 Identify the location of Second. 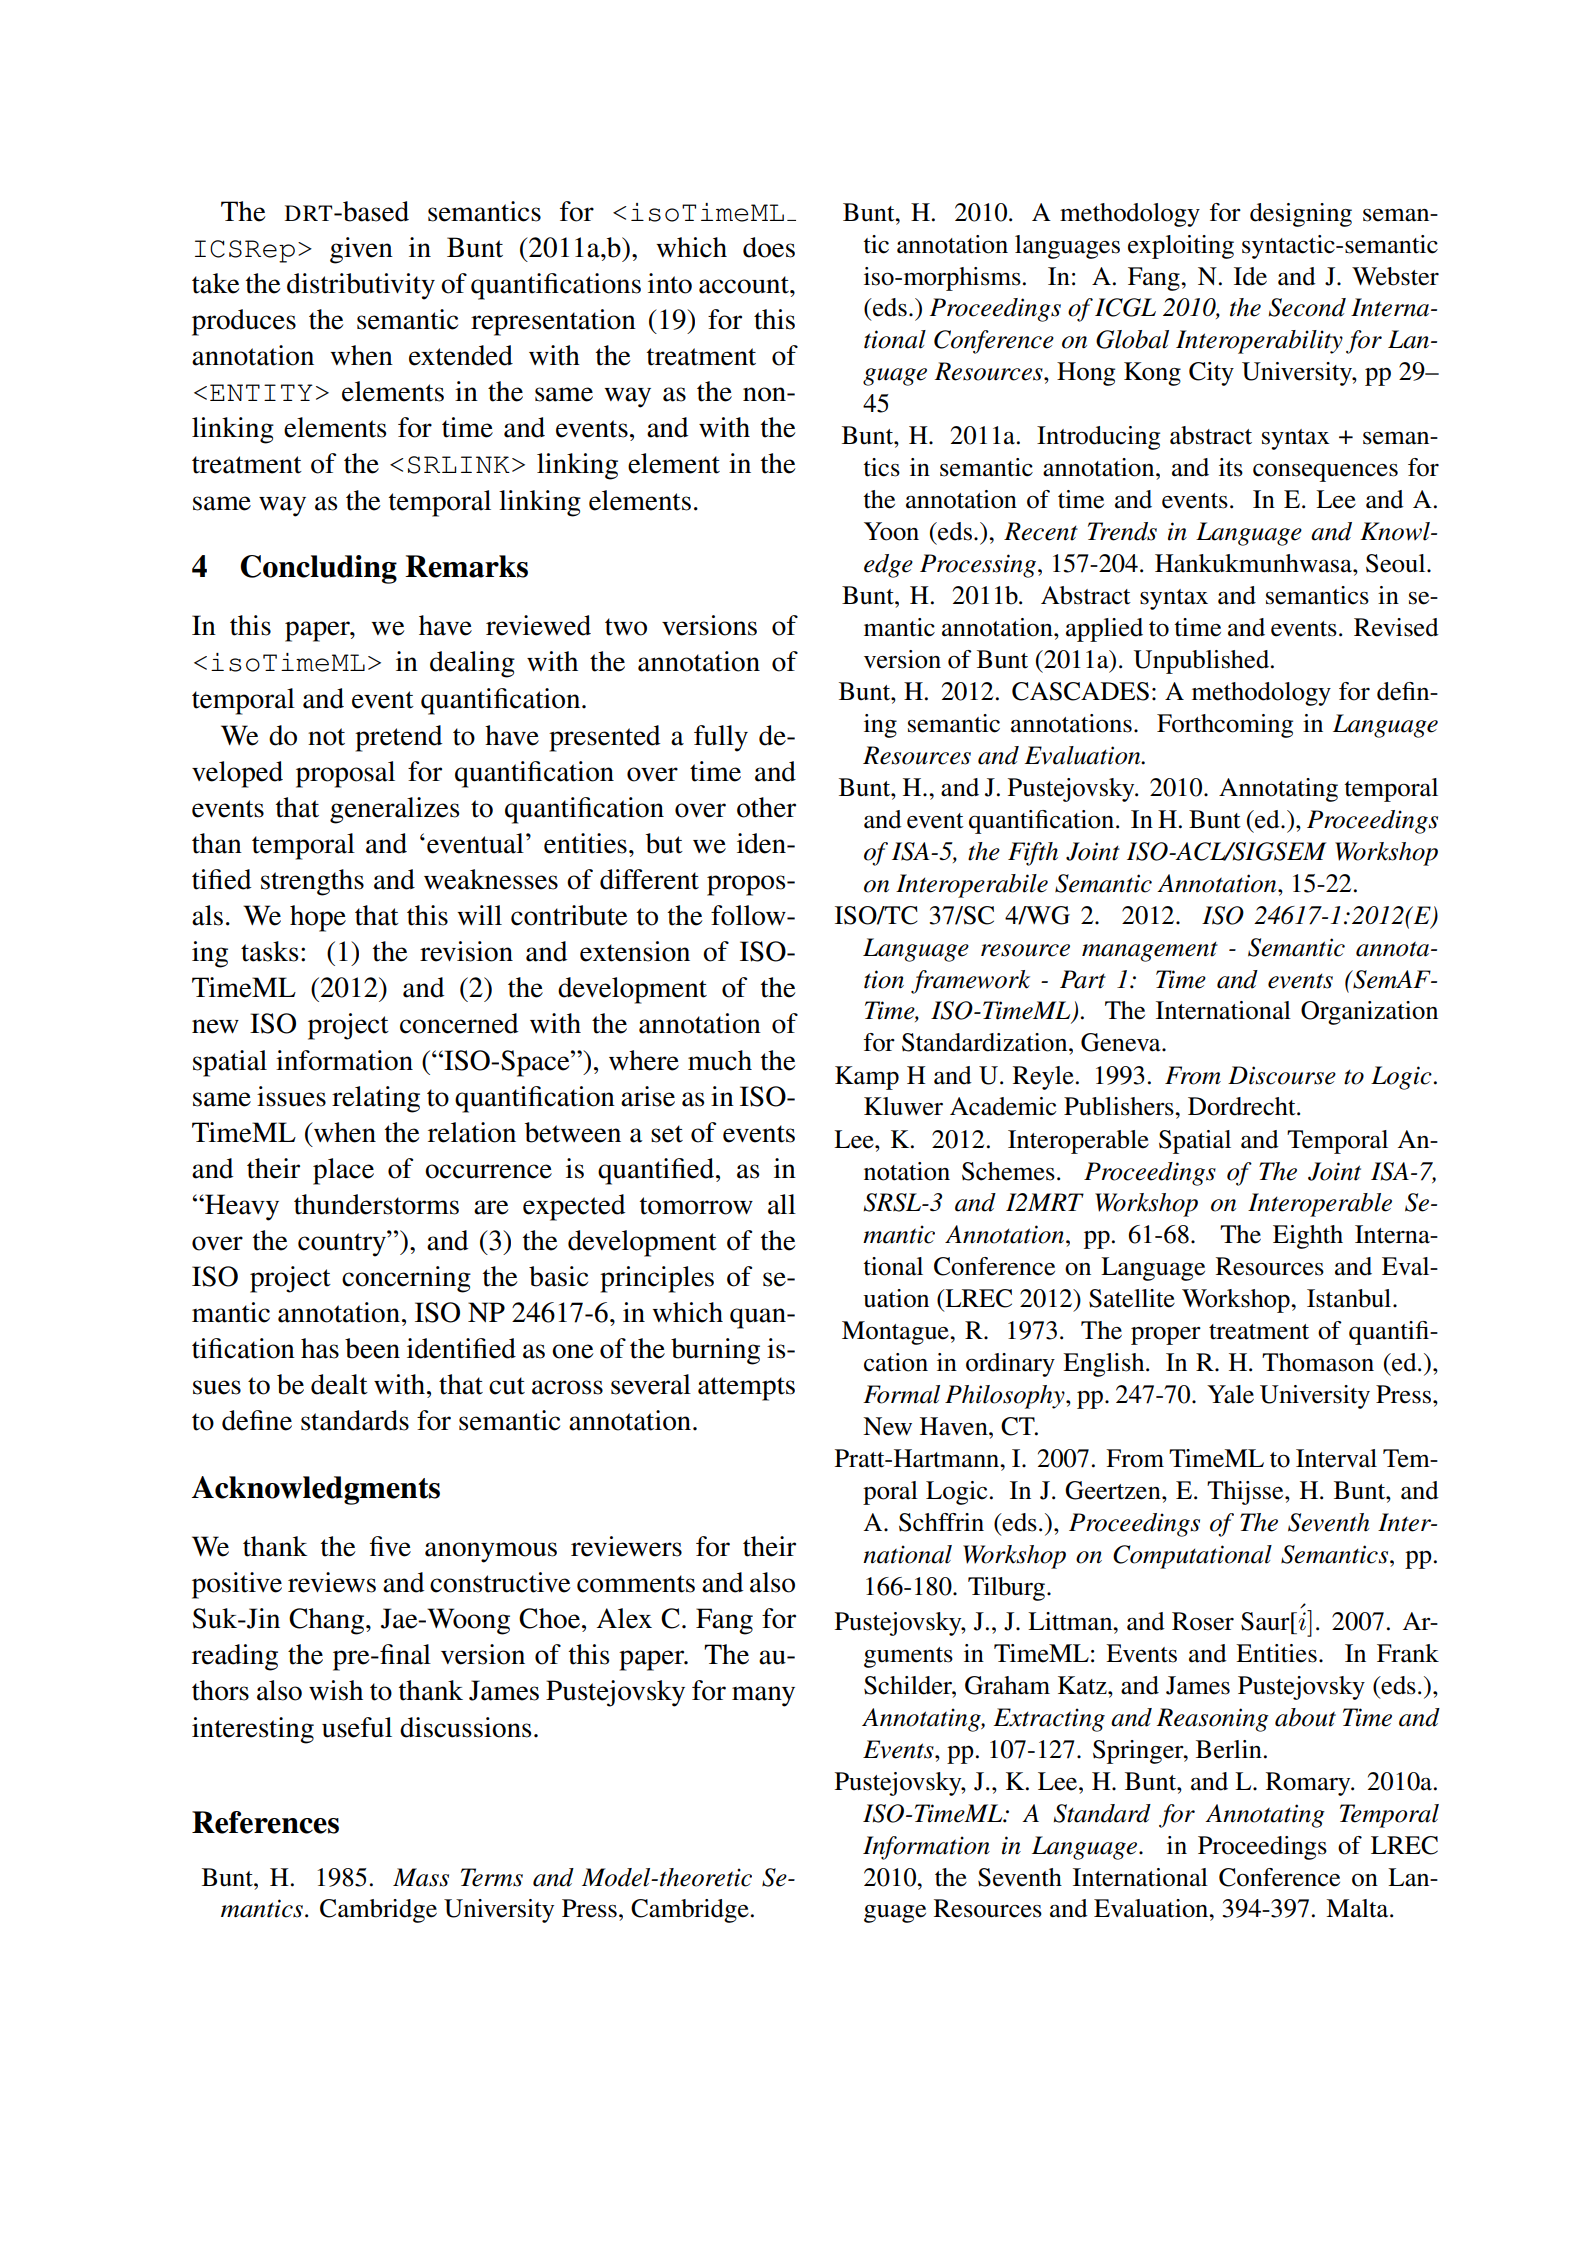
(1307, 307).
